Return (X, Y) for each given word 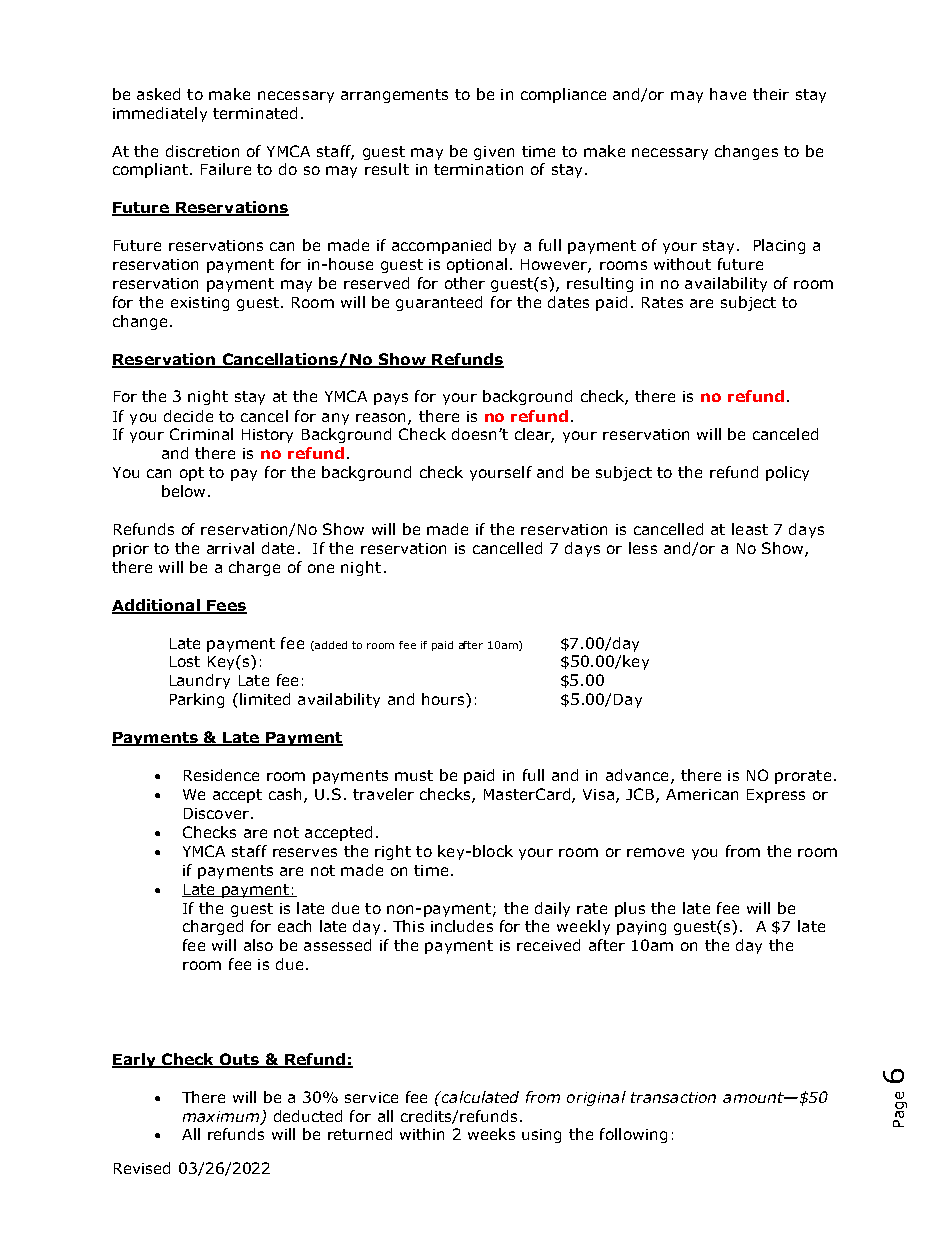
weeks (491, 1134)
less (643, 548)
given (494, 153)
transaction (673, 1097)
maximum (222, 1117)
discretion (202, 151)
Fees (226, 606)
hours (444, 699)
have (728, 94)
